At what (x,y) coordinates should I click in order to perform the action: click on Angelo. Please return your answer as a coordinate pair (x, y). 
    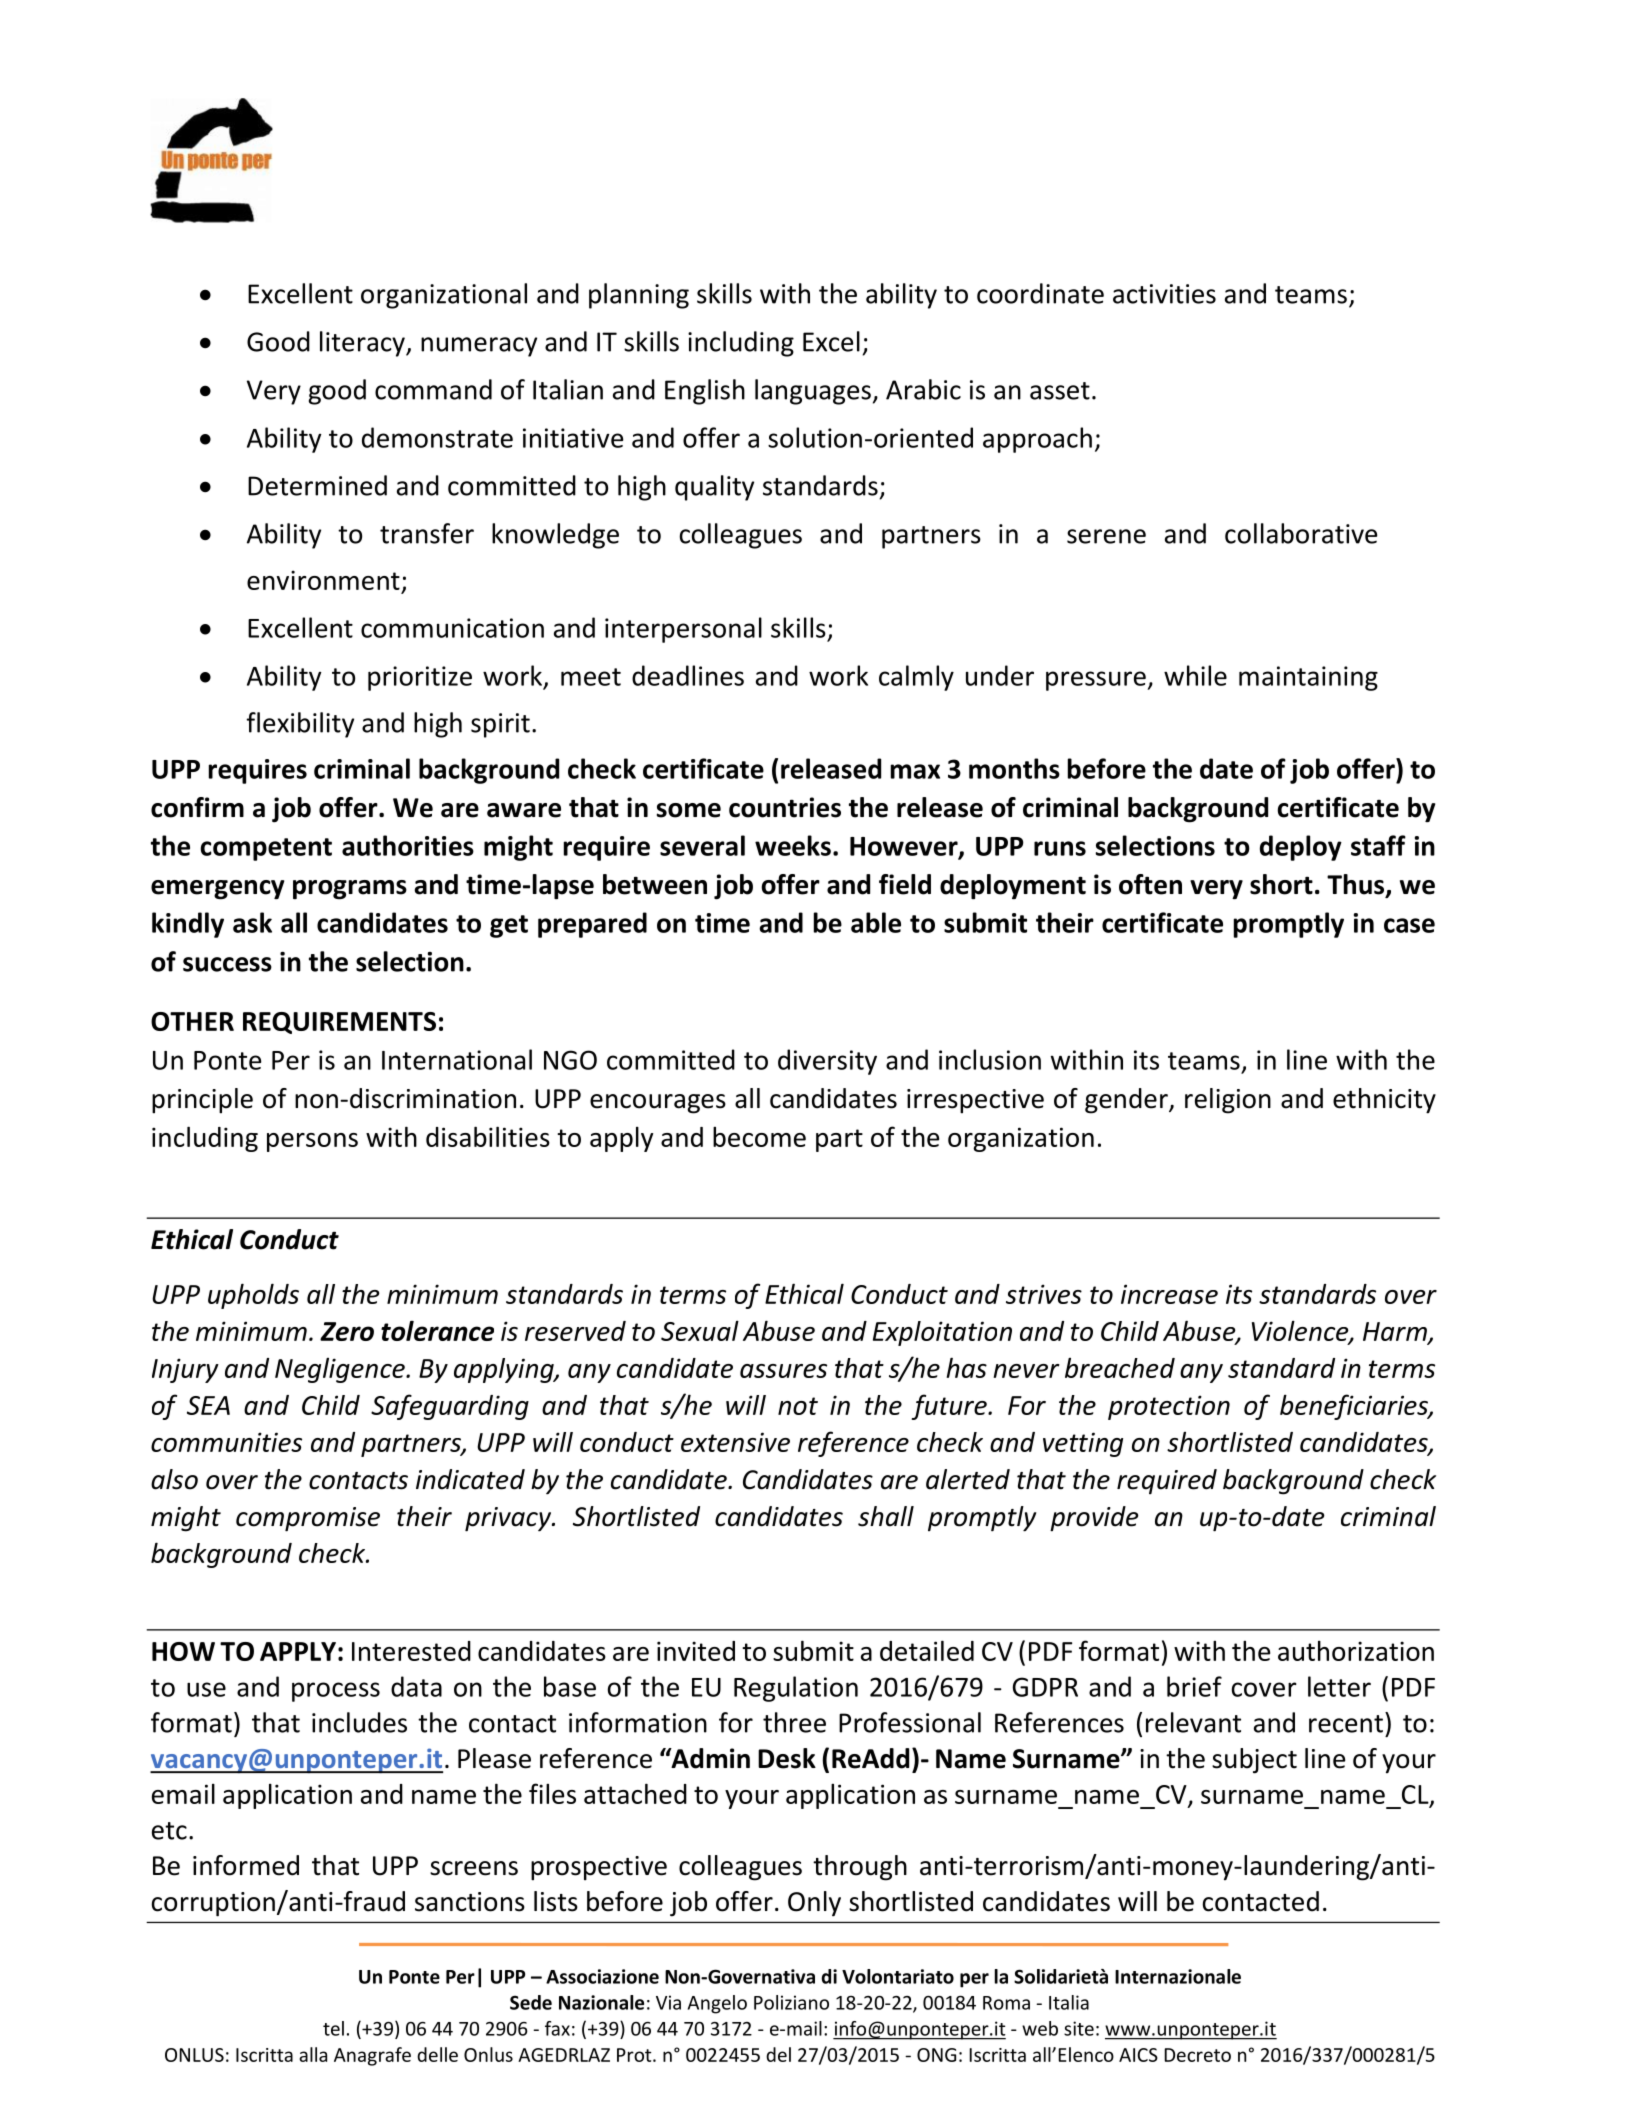
    Looking at the image, I should click on (717, 2004).
